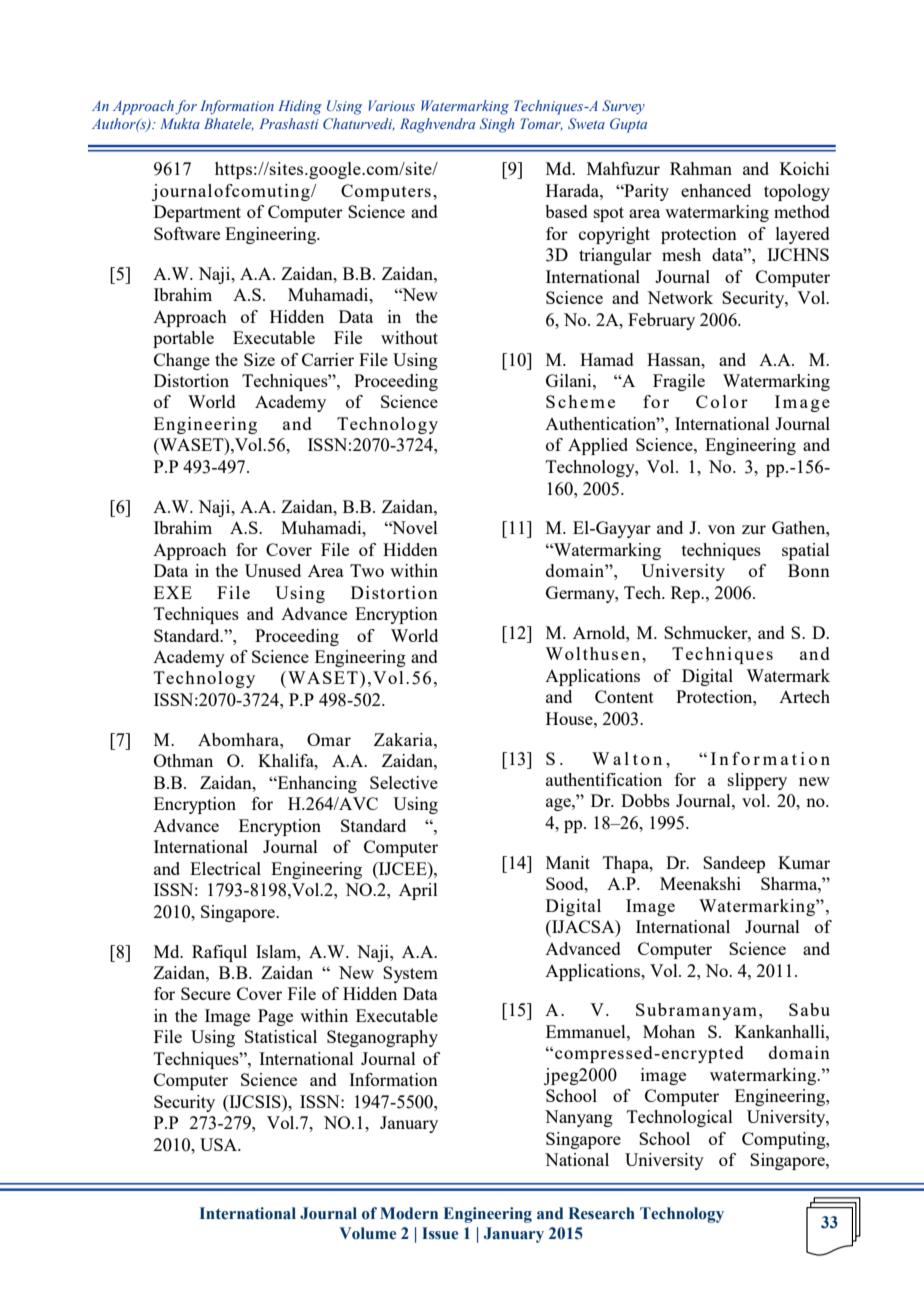 Image resolution: width=924 pixels, height=1308 pixels. What do you see at coordinates (300, 107) in the screenshot?
I see `Hiding` at bounding box center [300, 107].
